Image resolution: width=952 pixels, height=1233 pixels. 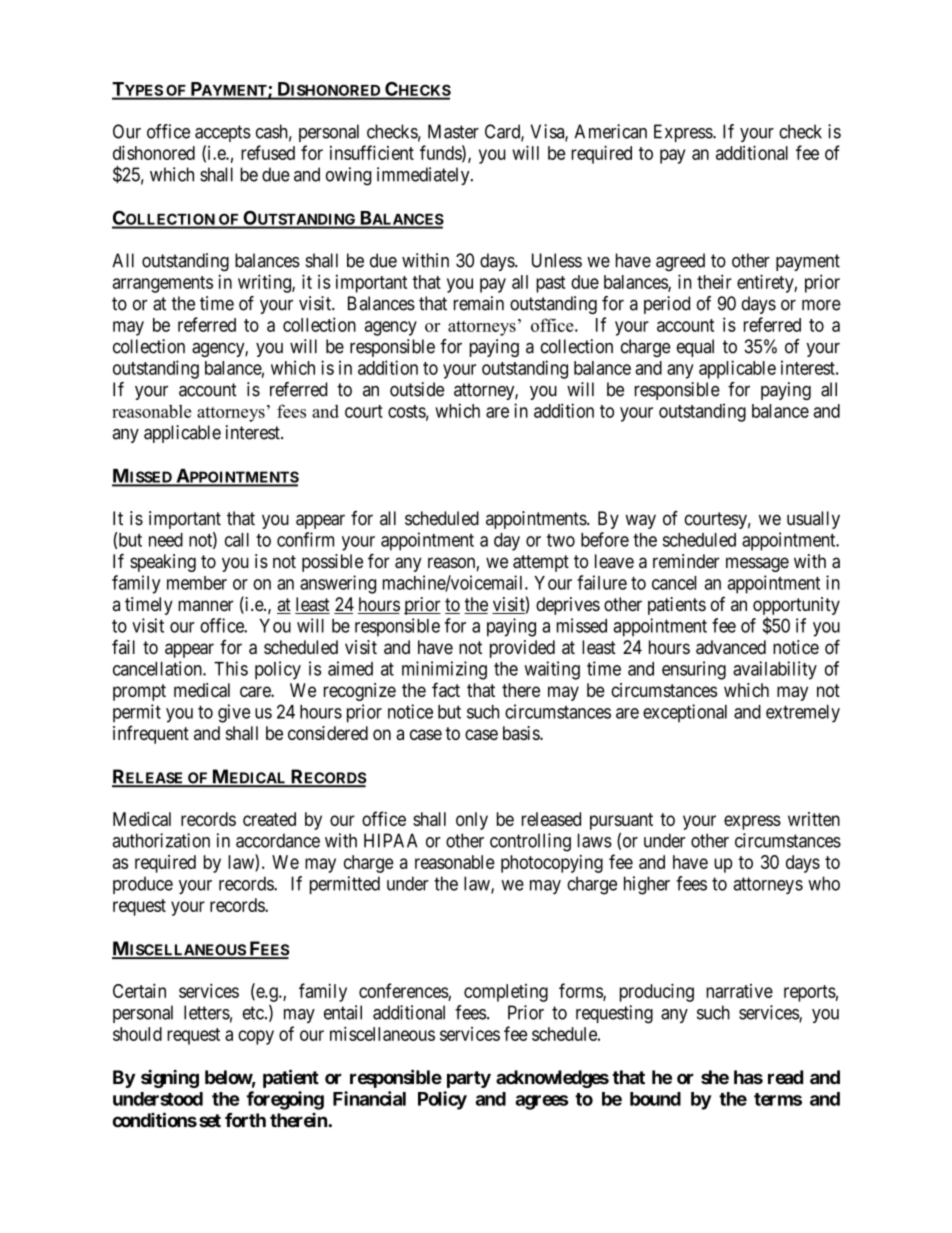 What do you see at coordinates (210, 1121) in the screenshot?
I see `set` at bounding box center [210, 1121].
